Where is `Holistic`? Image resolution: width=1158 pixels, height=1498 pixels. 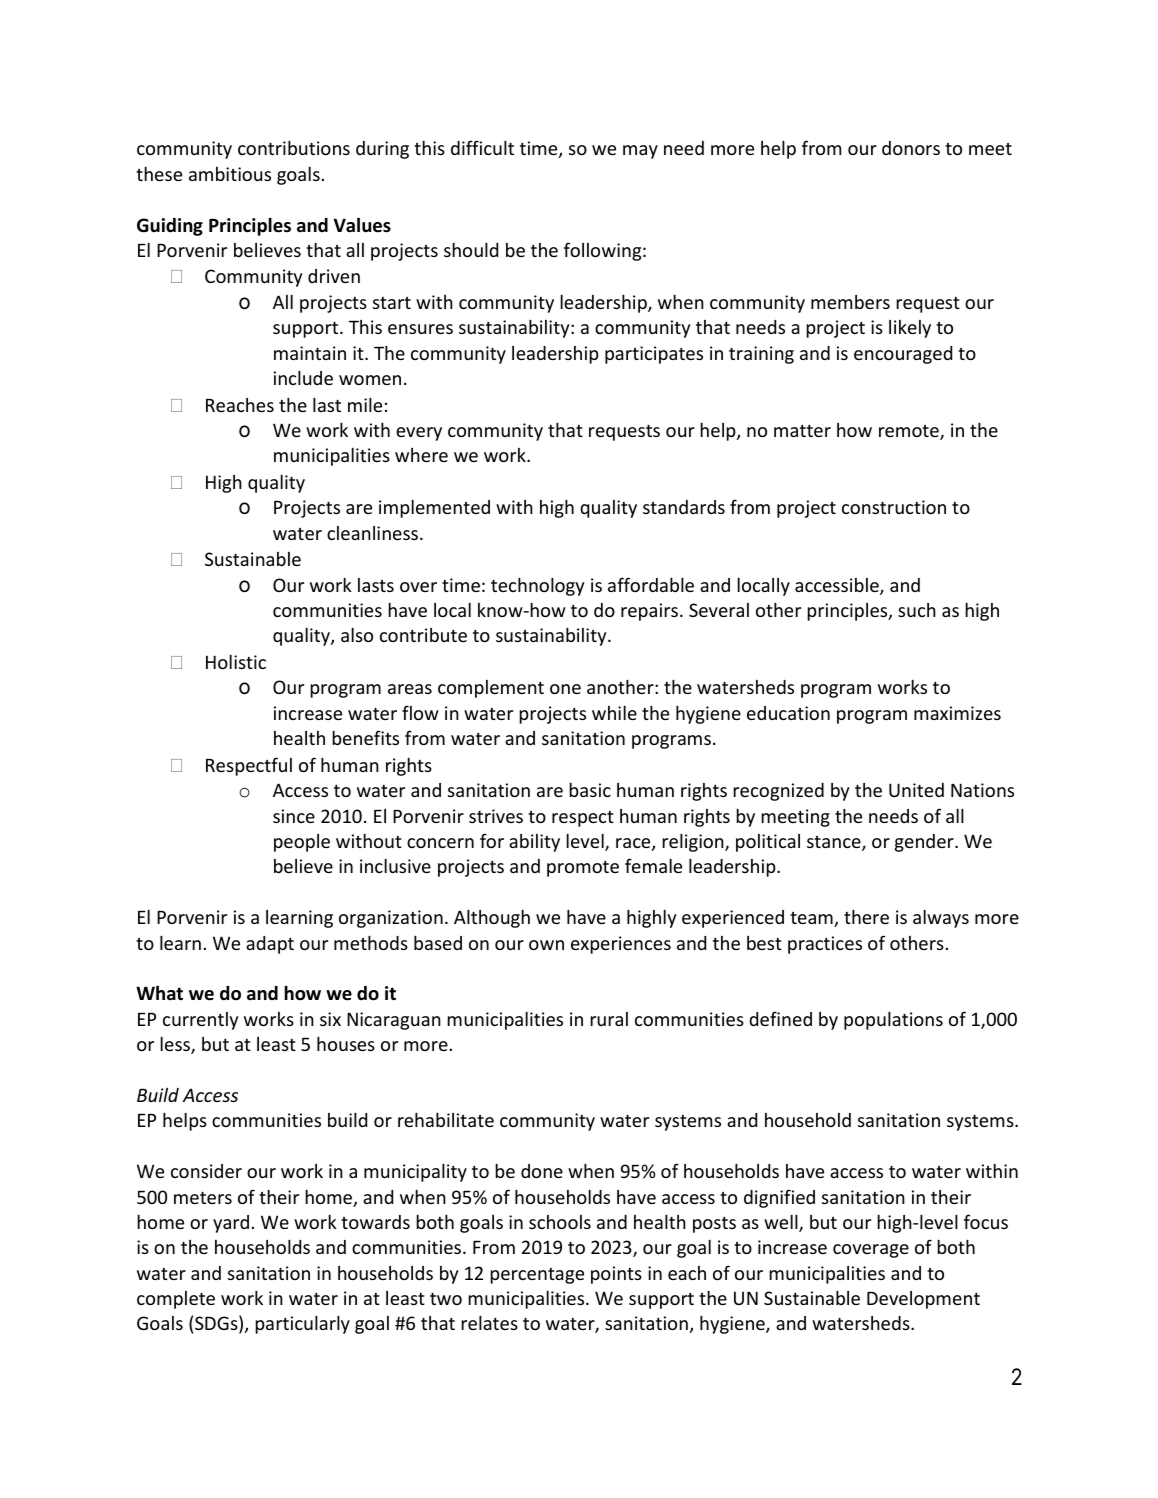
Holistic is located at coordinates (236, 662).
